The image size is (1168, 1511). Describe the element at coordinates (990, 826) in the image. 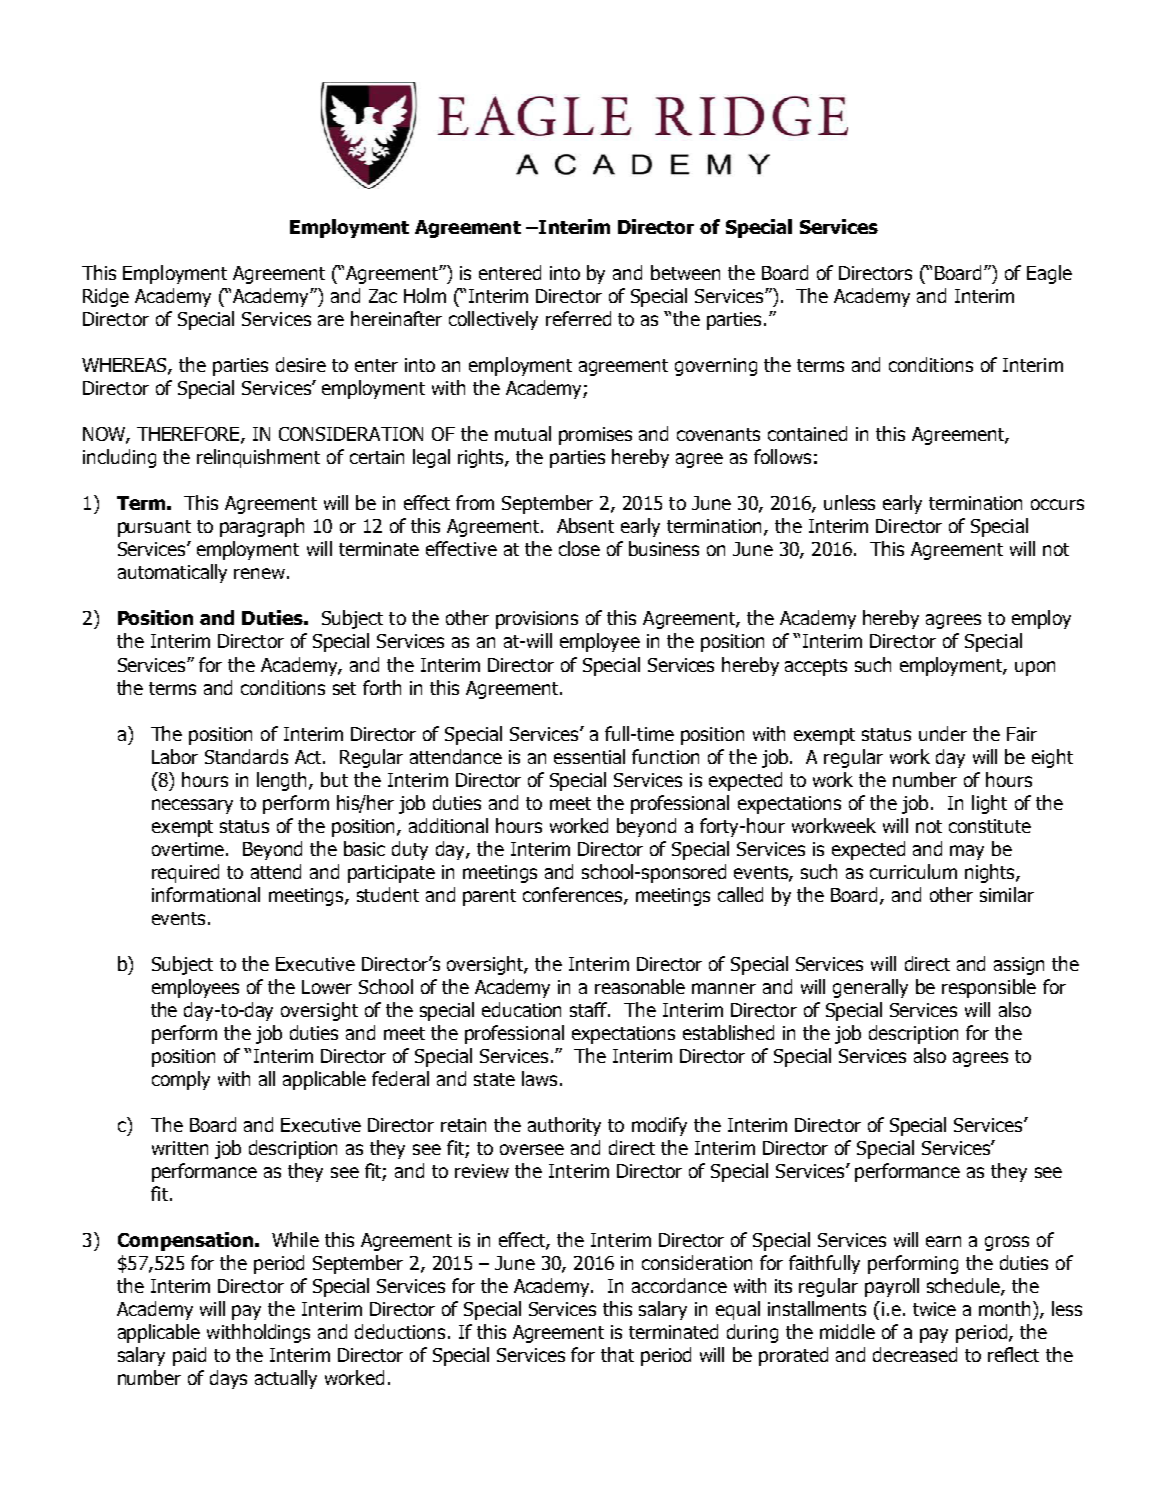

I see `constitute` at that location.
